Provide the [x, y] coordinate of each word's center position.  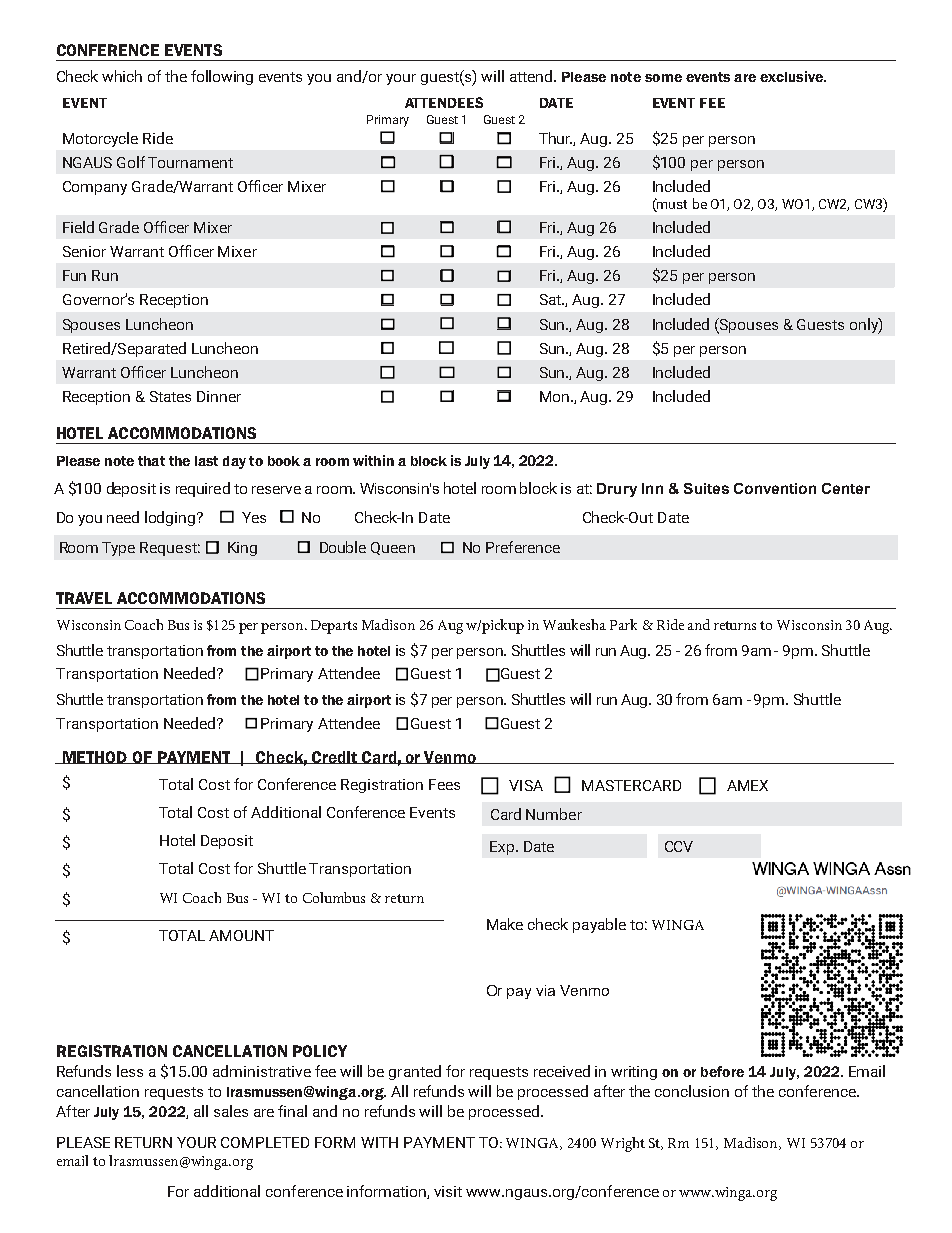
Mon [556, 396]
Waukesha [574, 624]
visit [448, 1191]
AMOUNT [241, 935]
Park [623, 624]
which [122, 76]
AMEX [747, 785]
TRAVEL [84, 598]
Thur [555, 138]
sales [231, 1111]
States [170, 396]
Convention [775, 488]
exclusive [792, 76]
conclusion [692, 1091]
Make [505, 924]
